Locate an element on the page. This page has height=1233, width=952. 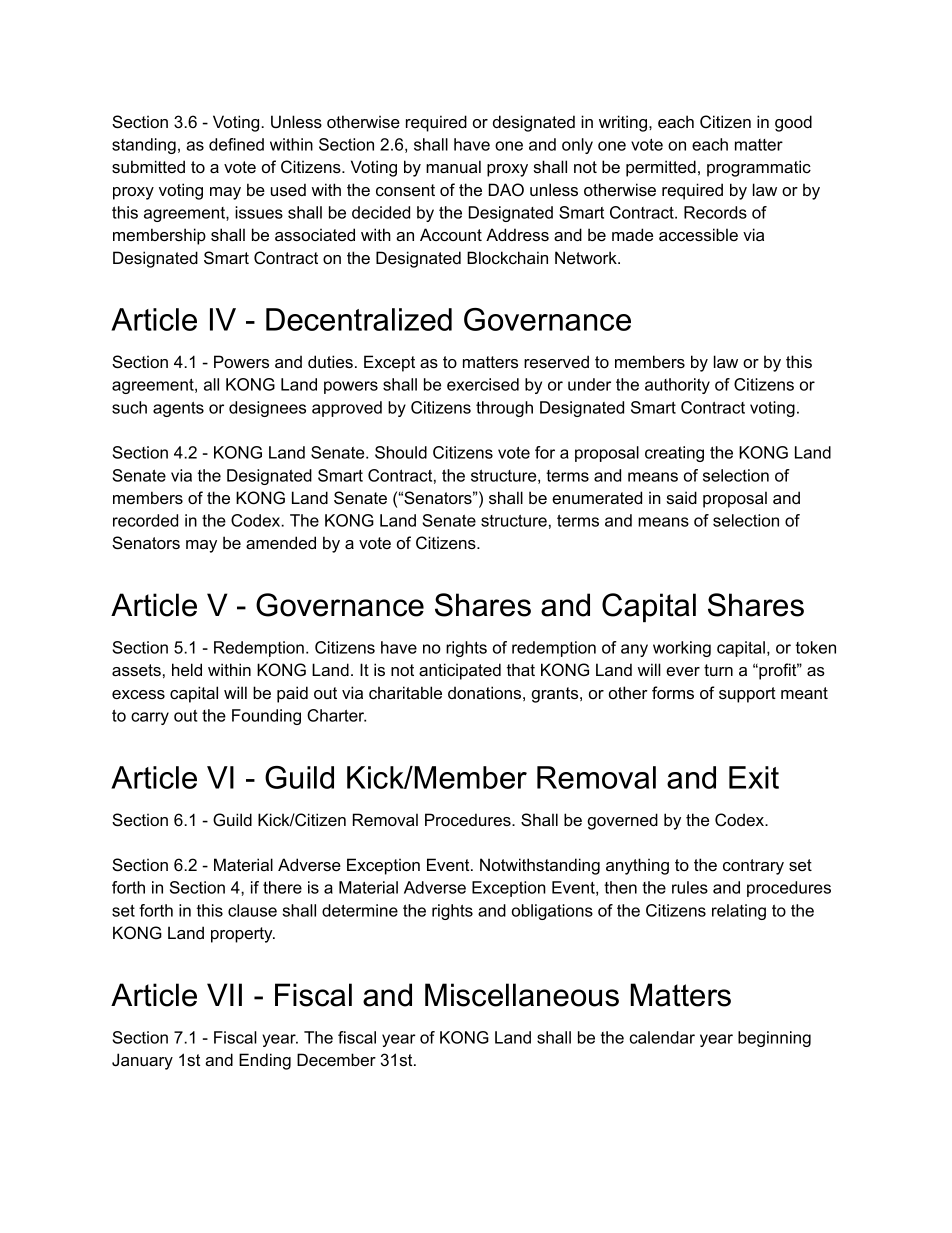
programmatic is located at coordinates (759, 168).
